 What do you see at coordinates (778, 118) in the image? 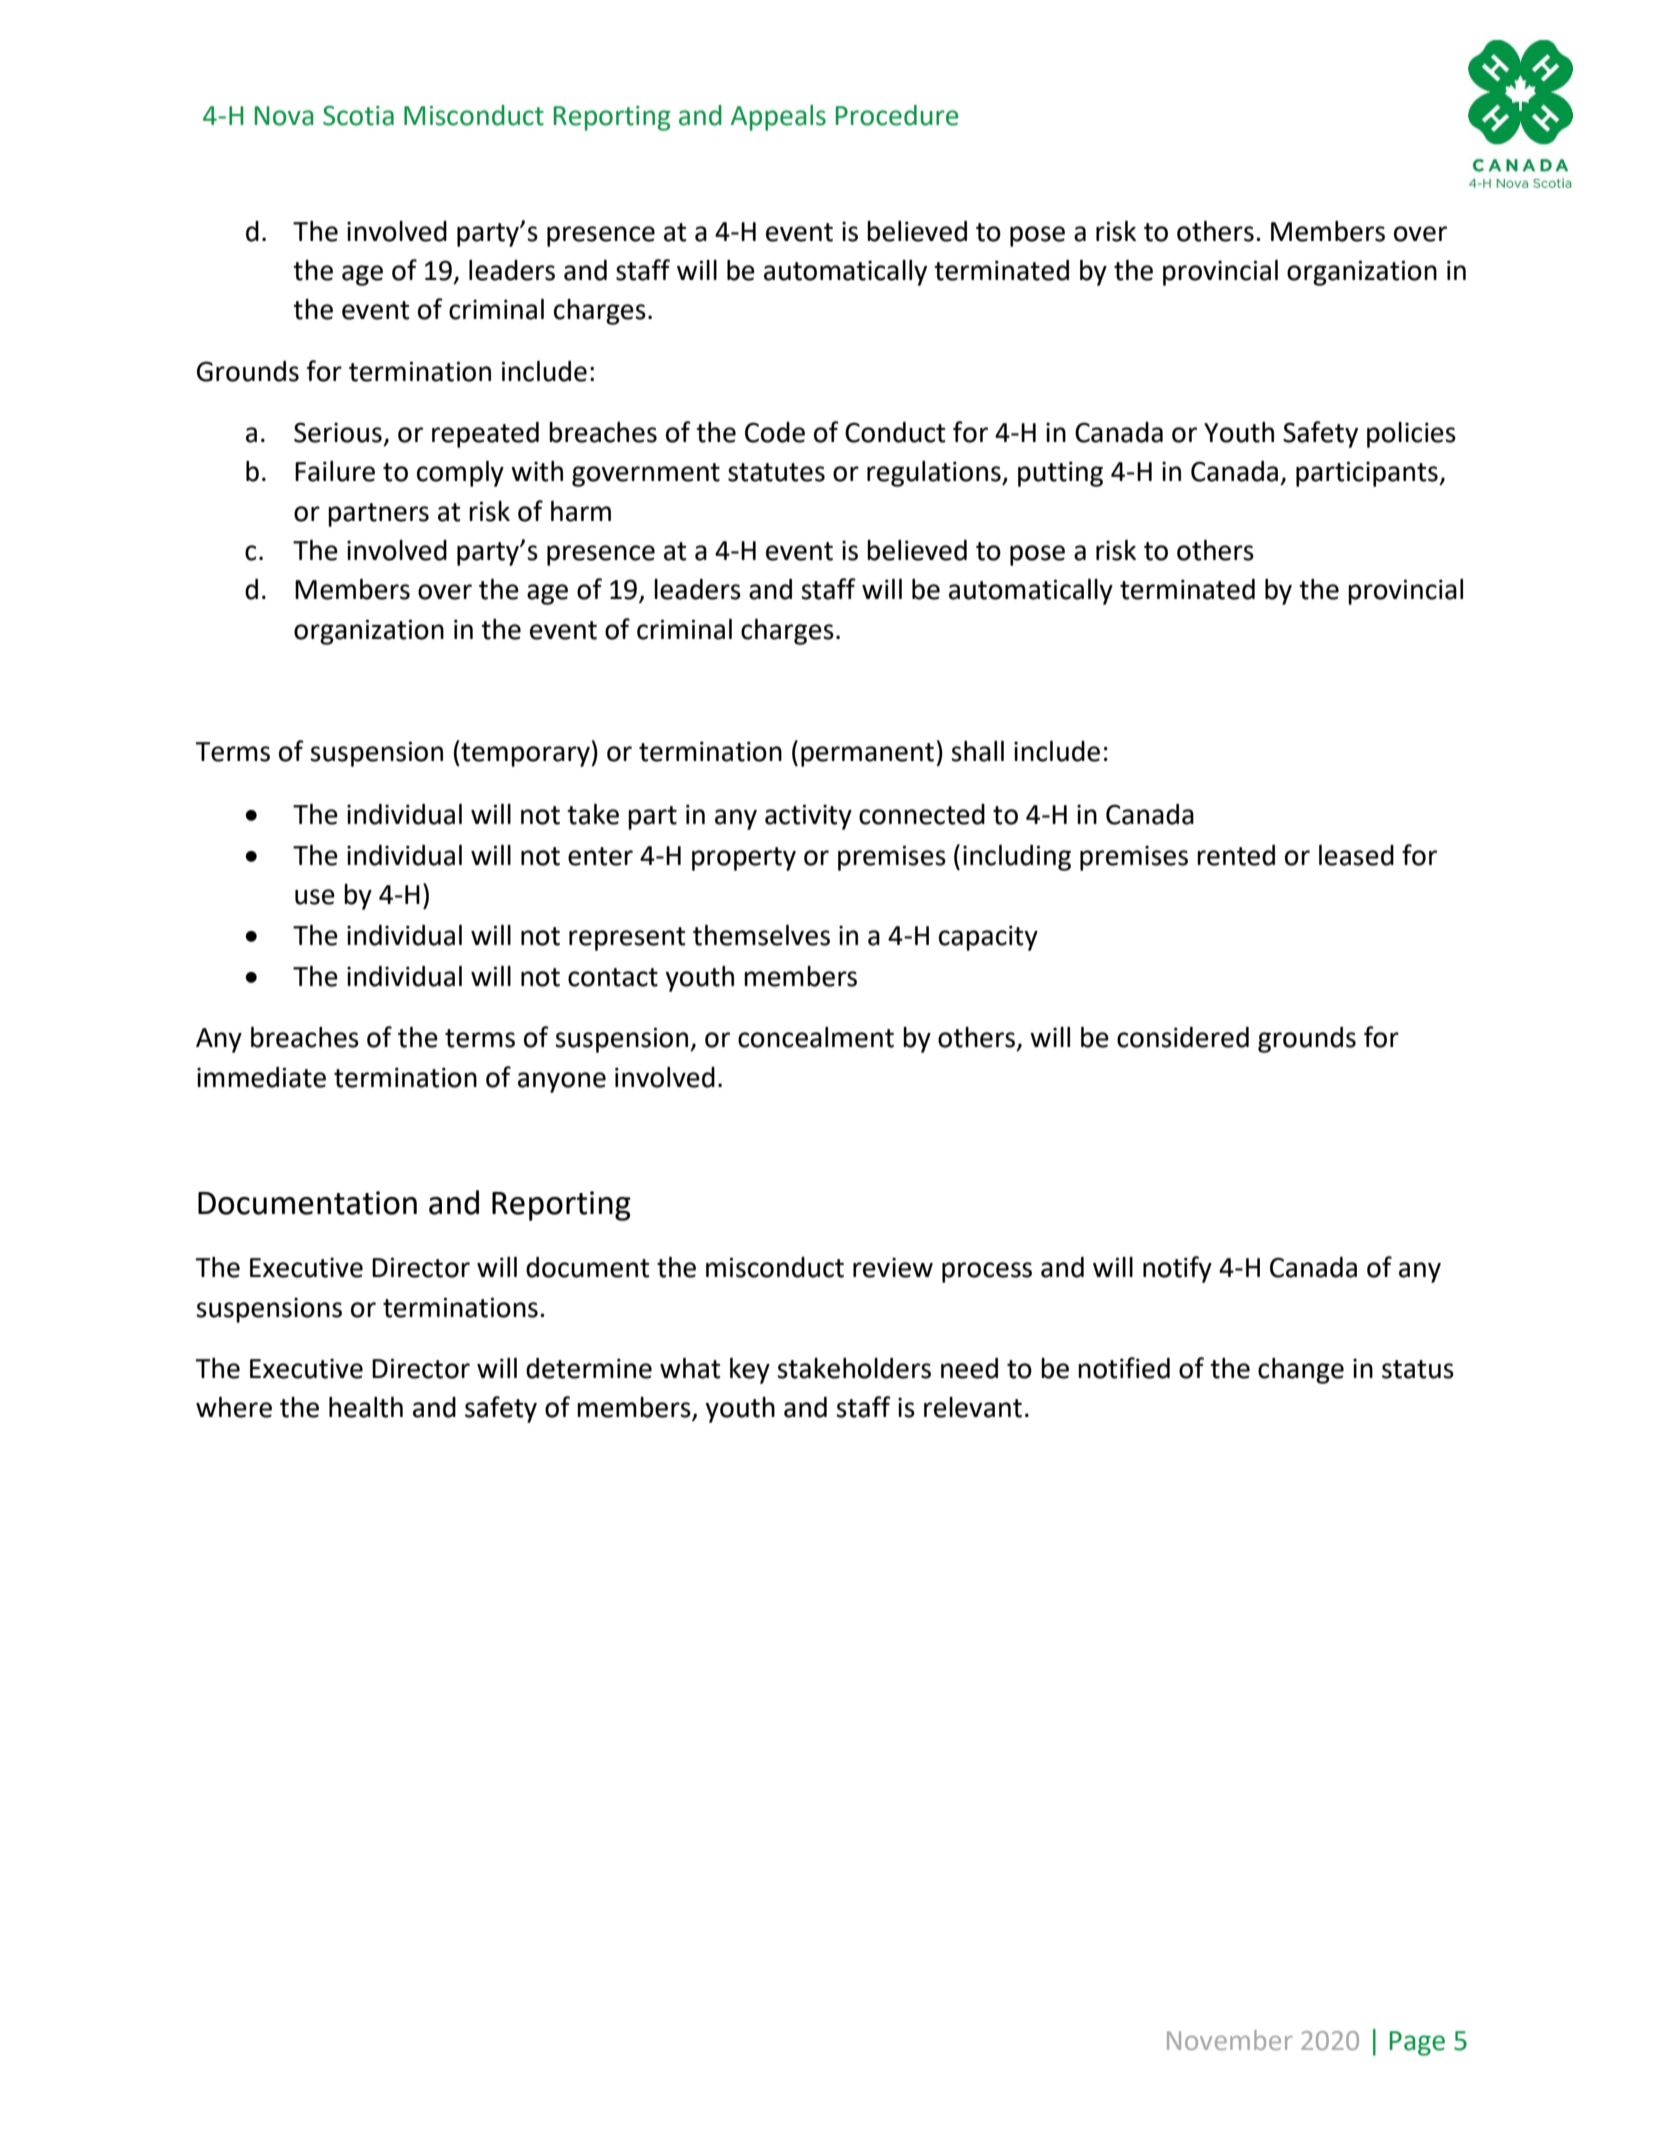
I see `Appeals` at bounding box center [778, 118].
